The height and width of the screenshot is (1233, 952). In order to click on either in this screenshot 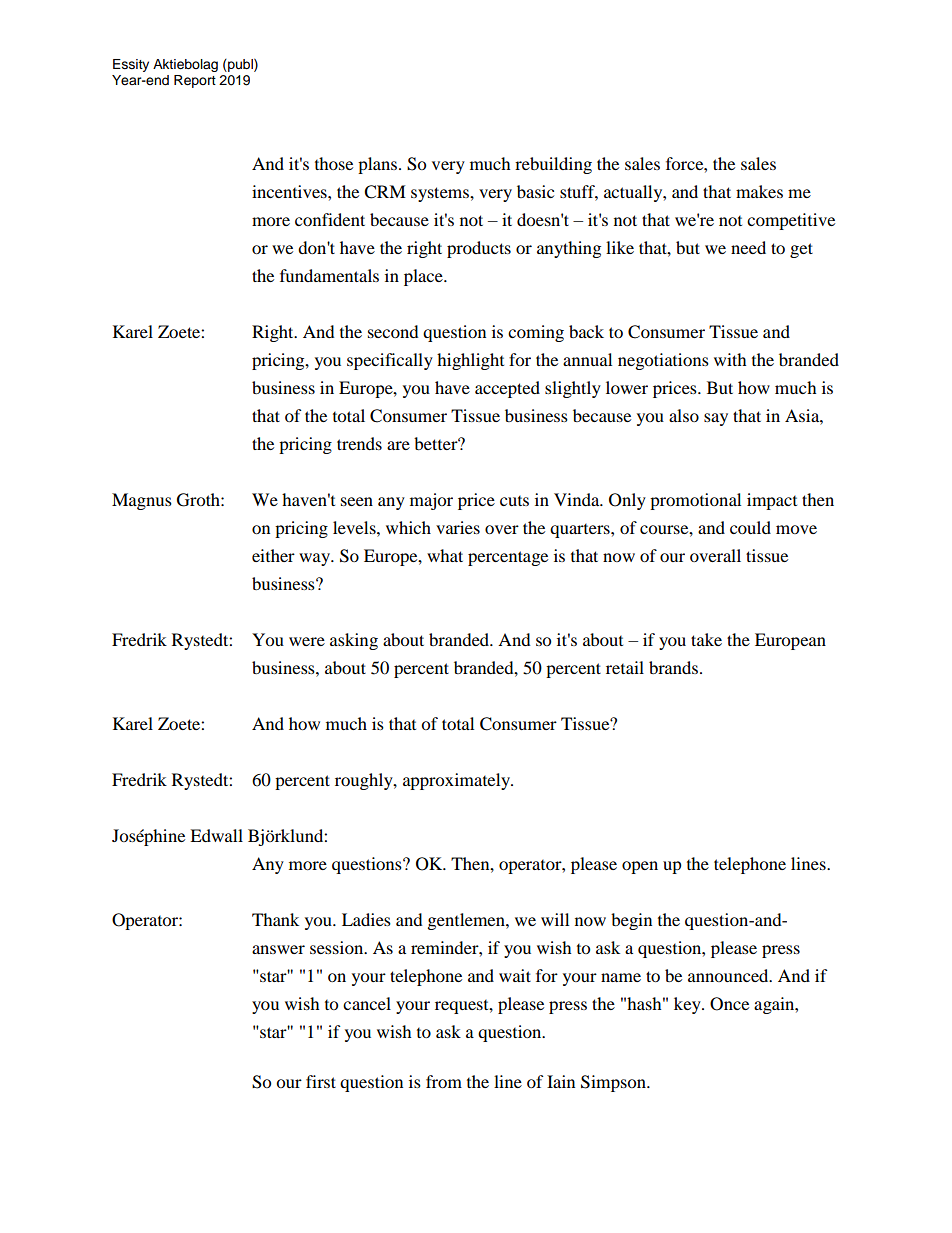, I will do `click(273, 555)`.
